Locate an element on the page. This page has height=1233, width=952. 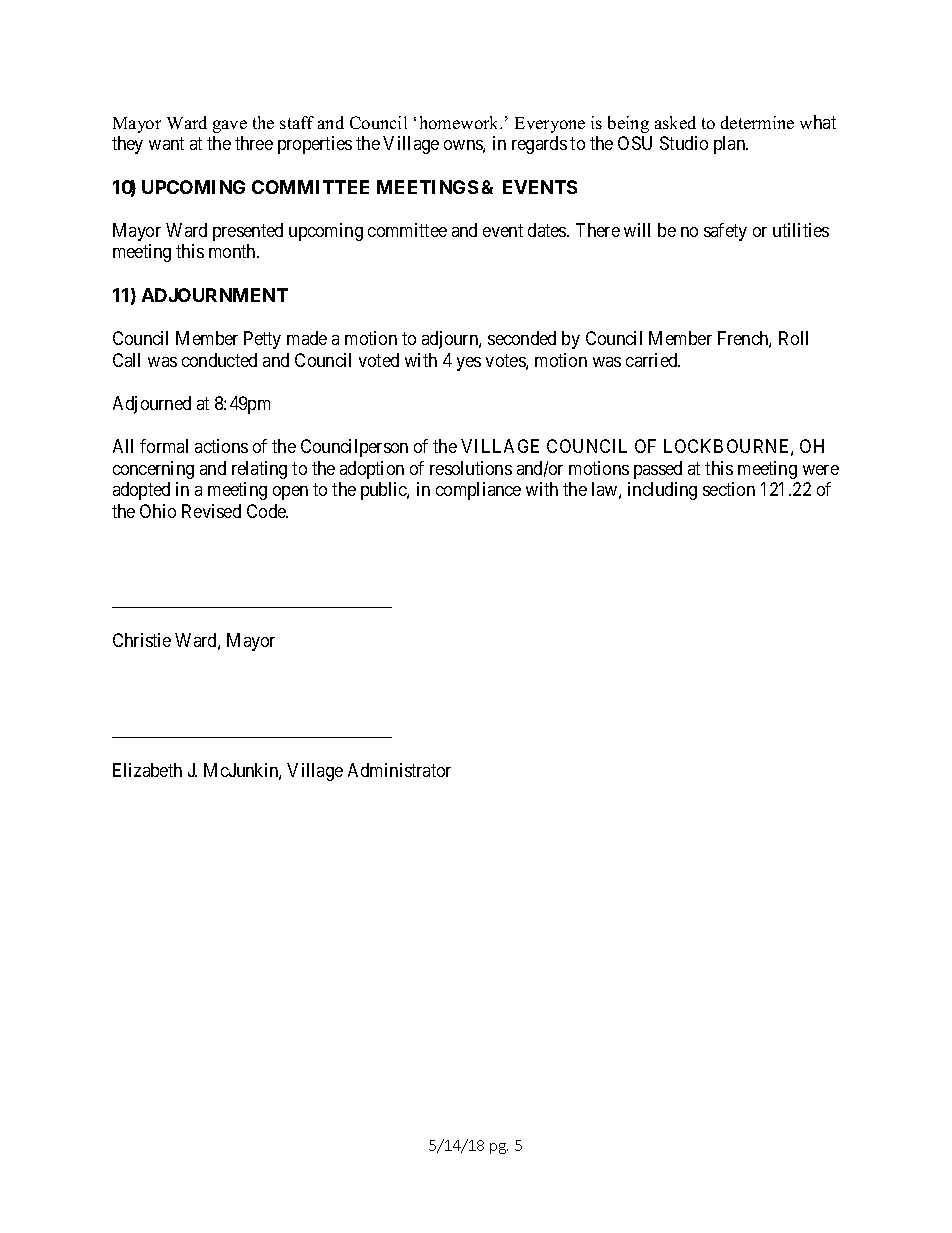
homework is located at coordinates (461, 122).
